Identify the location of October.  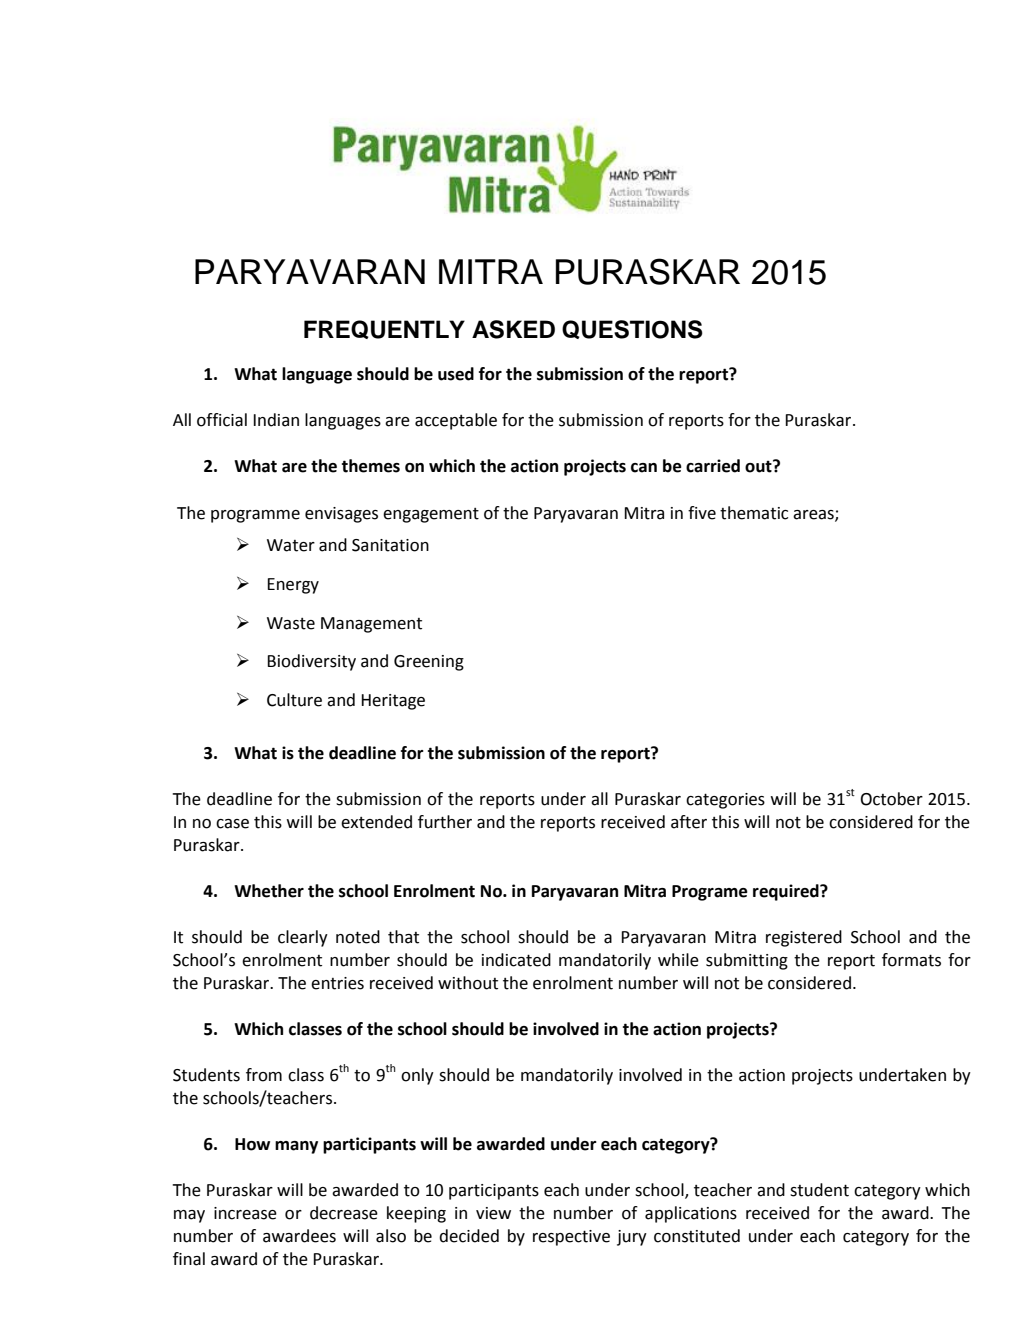
(892, 799).
